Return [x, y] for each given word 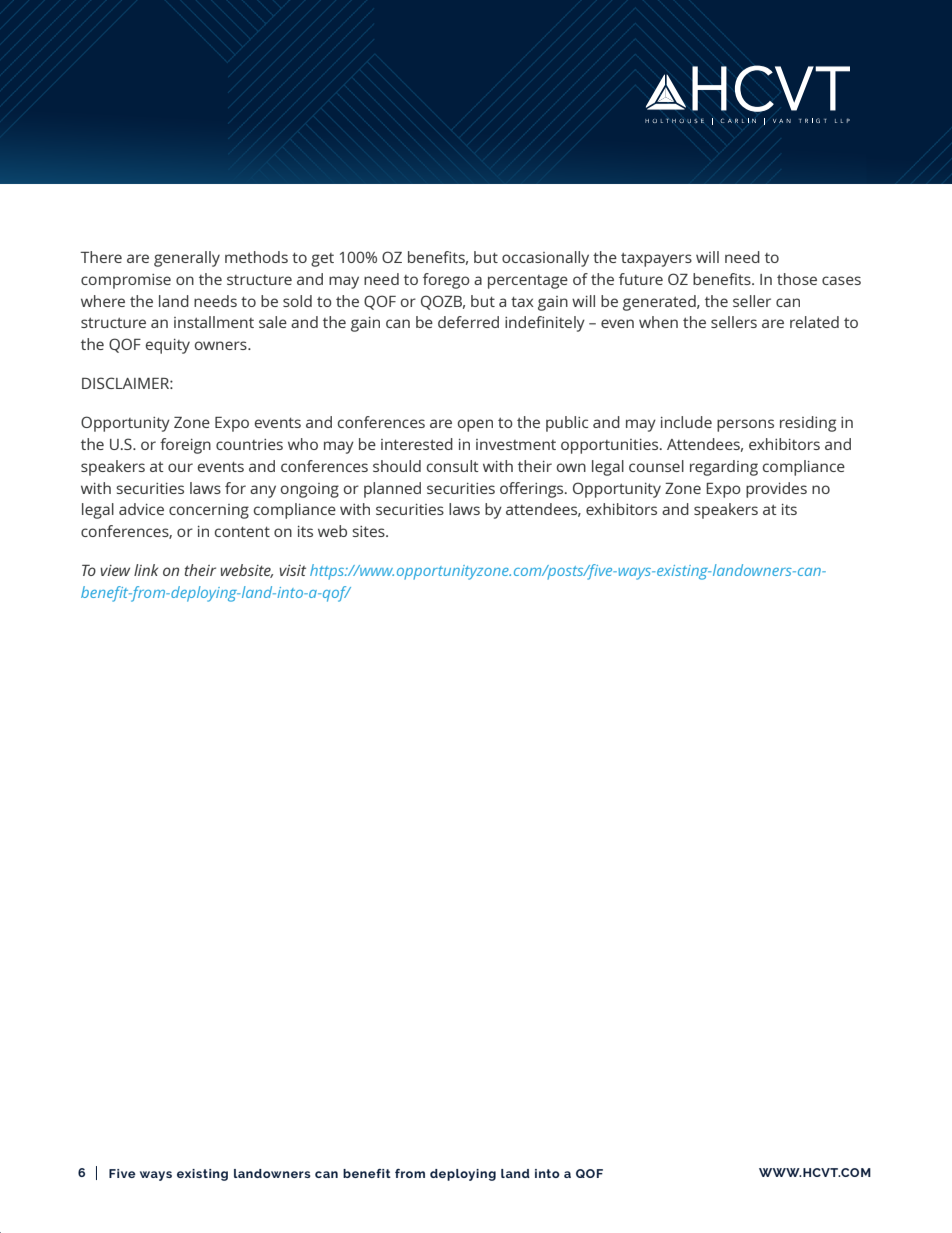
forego [446, 281]
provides [776, 490]
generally [187, 259]
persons [745, 425]
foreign [185, 446]
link [146, 570]
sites [369, 531]
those [797, 279]
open [475, 425]
